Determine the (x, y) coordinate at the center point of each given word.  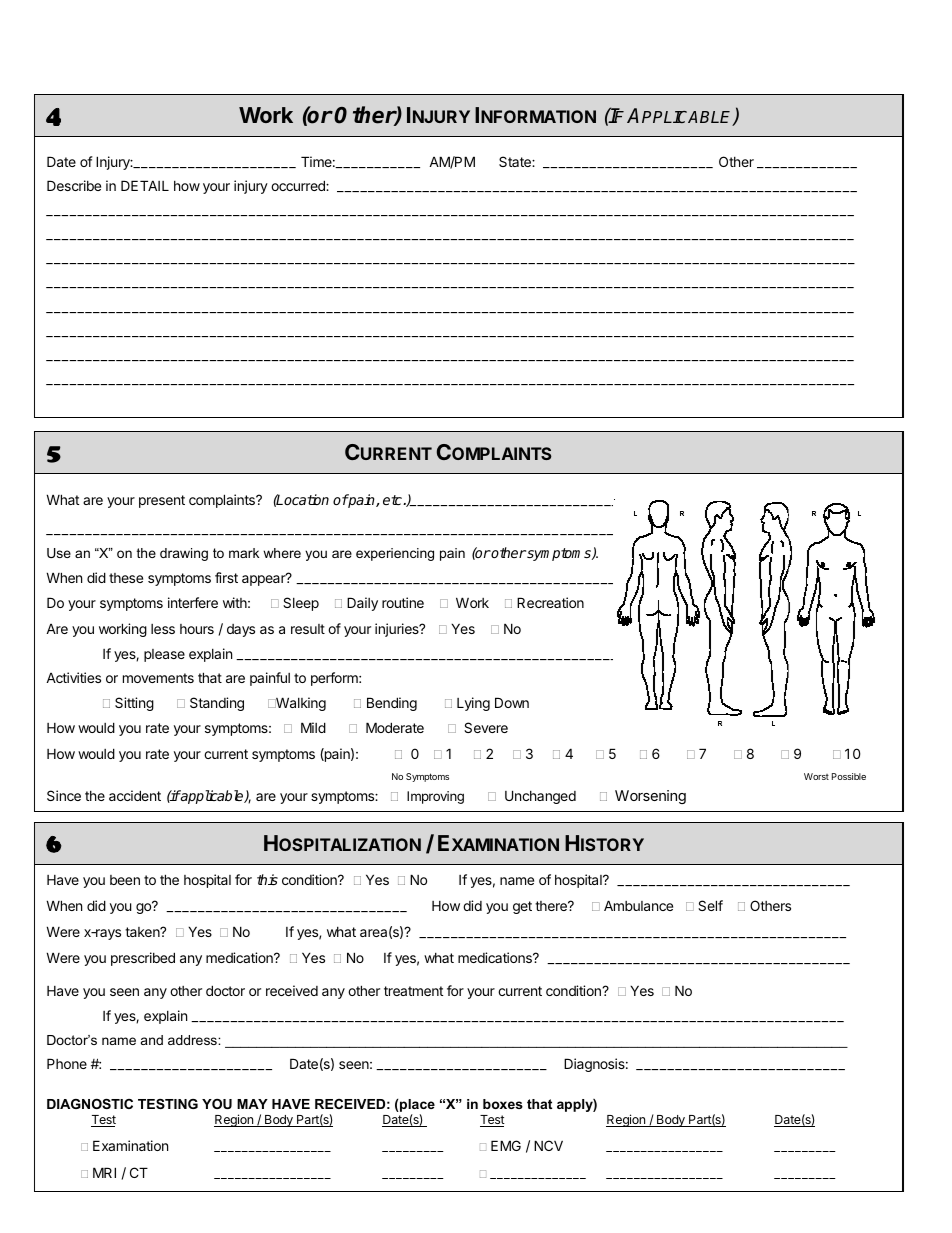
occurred (299, 185)
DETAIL (145, 185)
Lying (473, 704)
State (516, 161)
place (416, 1107)
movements (158, 678)
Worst (816, 776)
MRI (104, 1172)
